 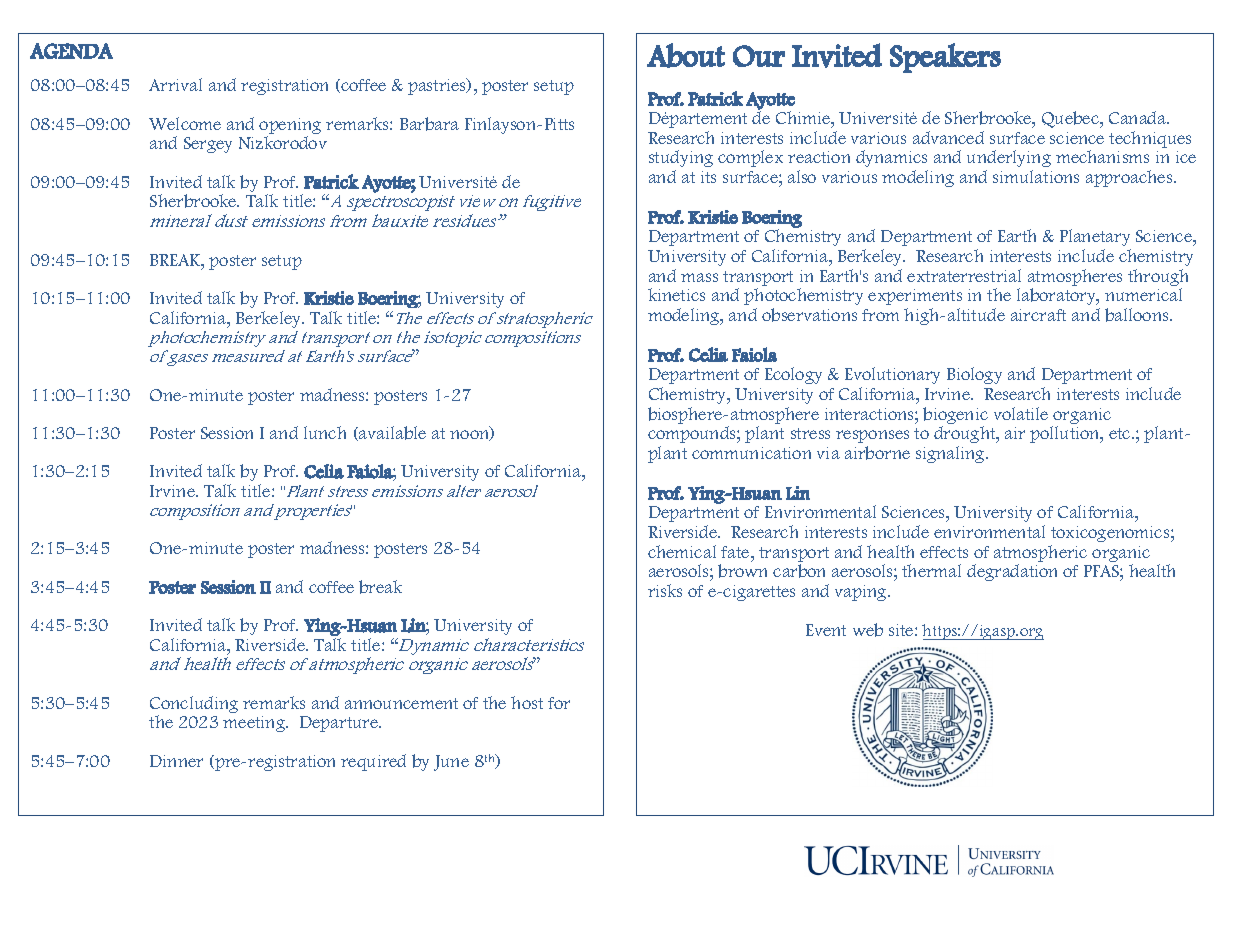 I want to click on About, so click(x=686, y=55).
